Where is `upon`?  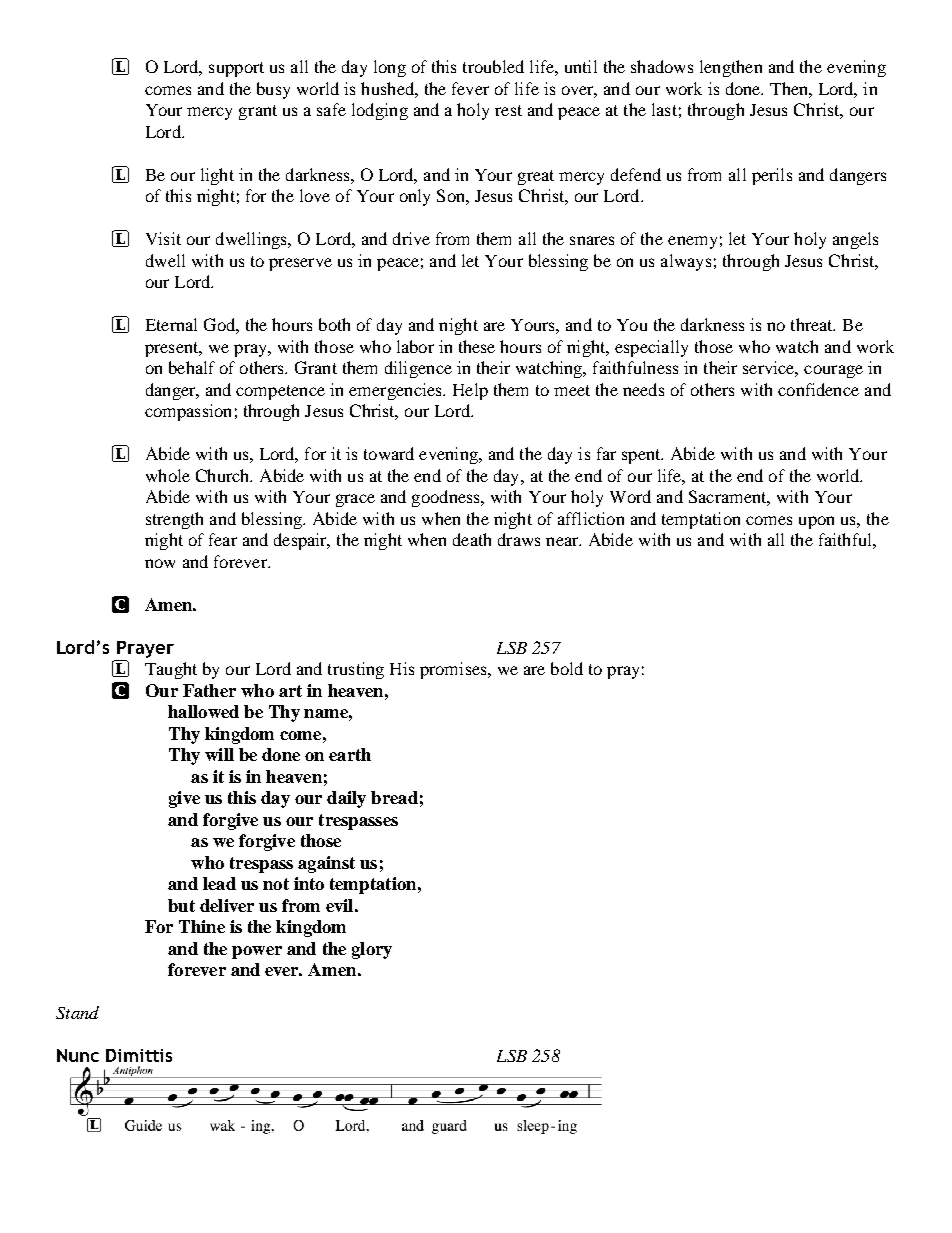 upon is located at coordinates (816, 522).
